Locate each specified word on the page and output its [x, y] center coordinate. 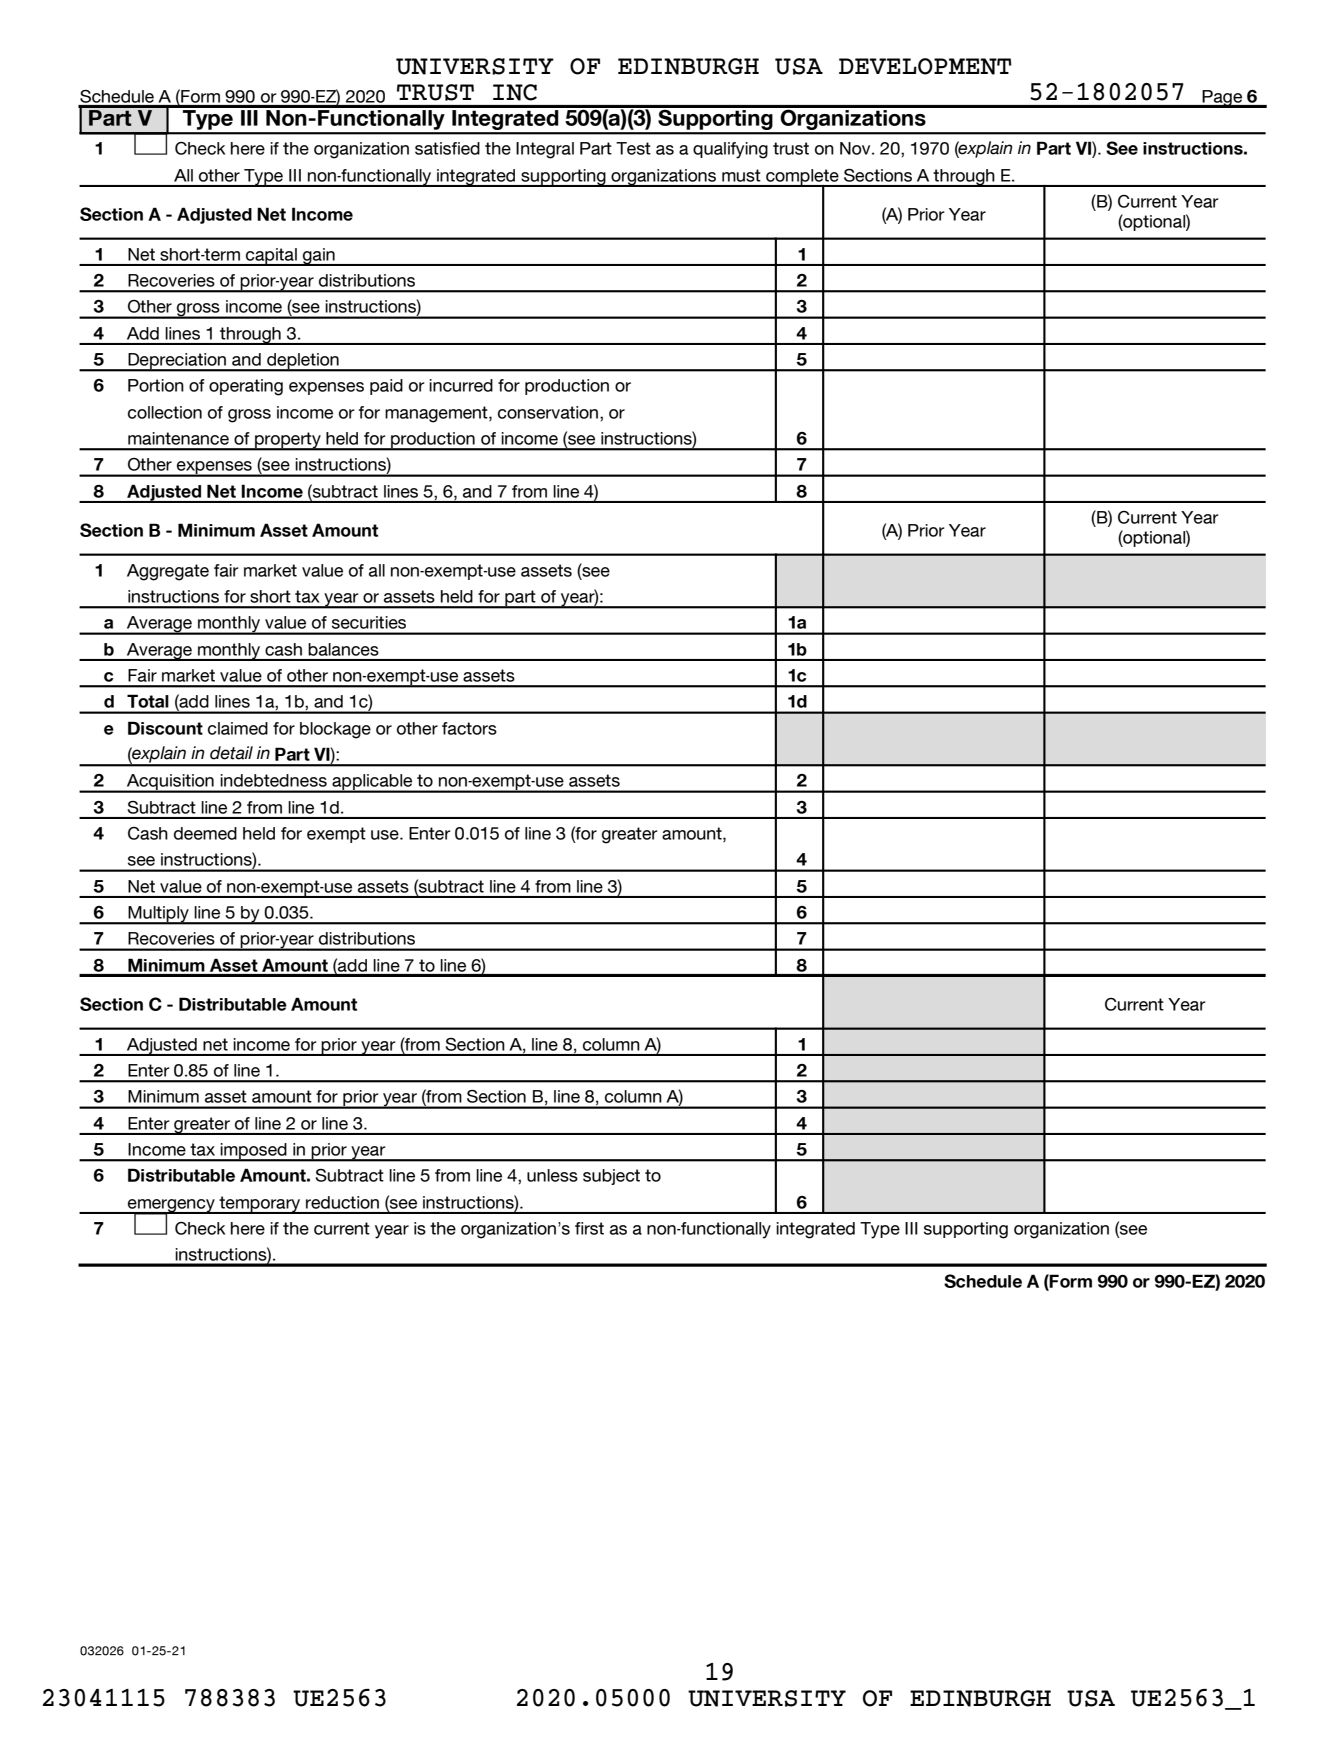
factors [469, 728]
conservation [549, 412]
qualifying [730, 150]
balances [343, 649]
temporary [260, 1205]
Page [1223, 99]
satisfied [447, 148]
